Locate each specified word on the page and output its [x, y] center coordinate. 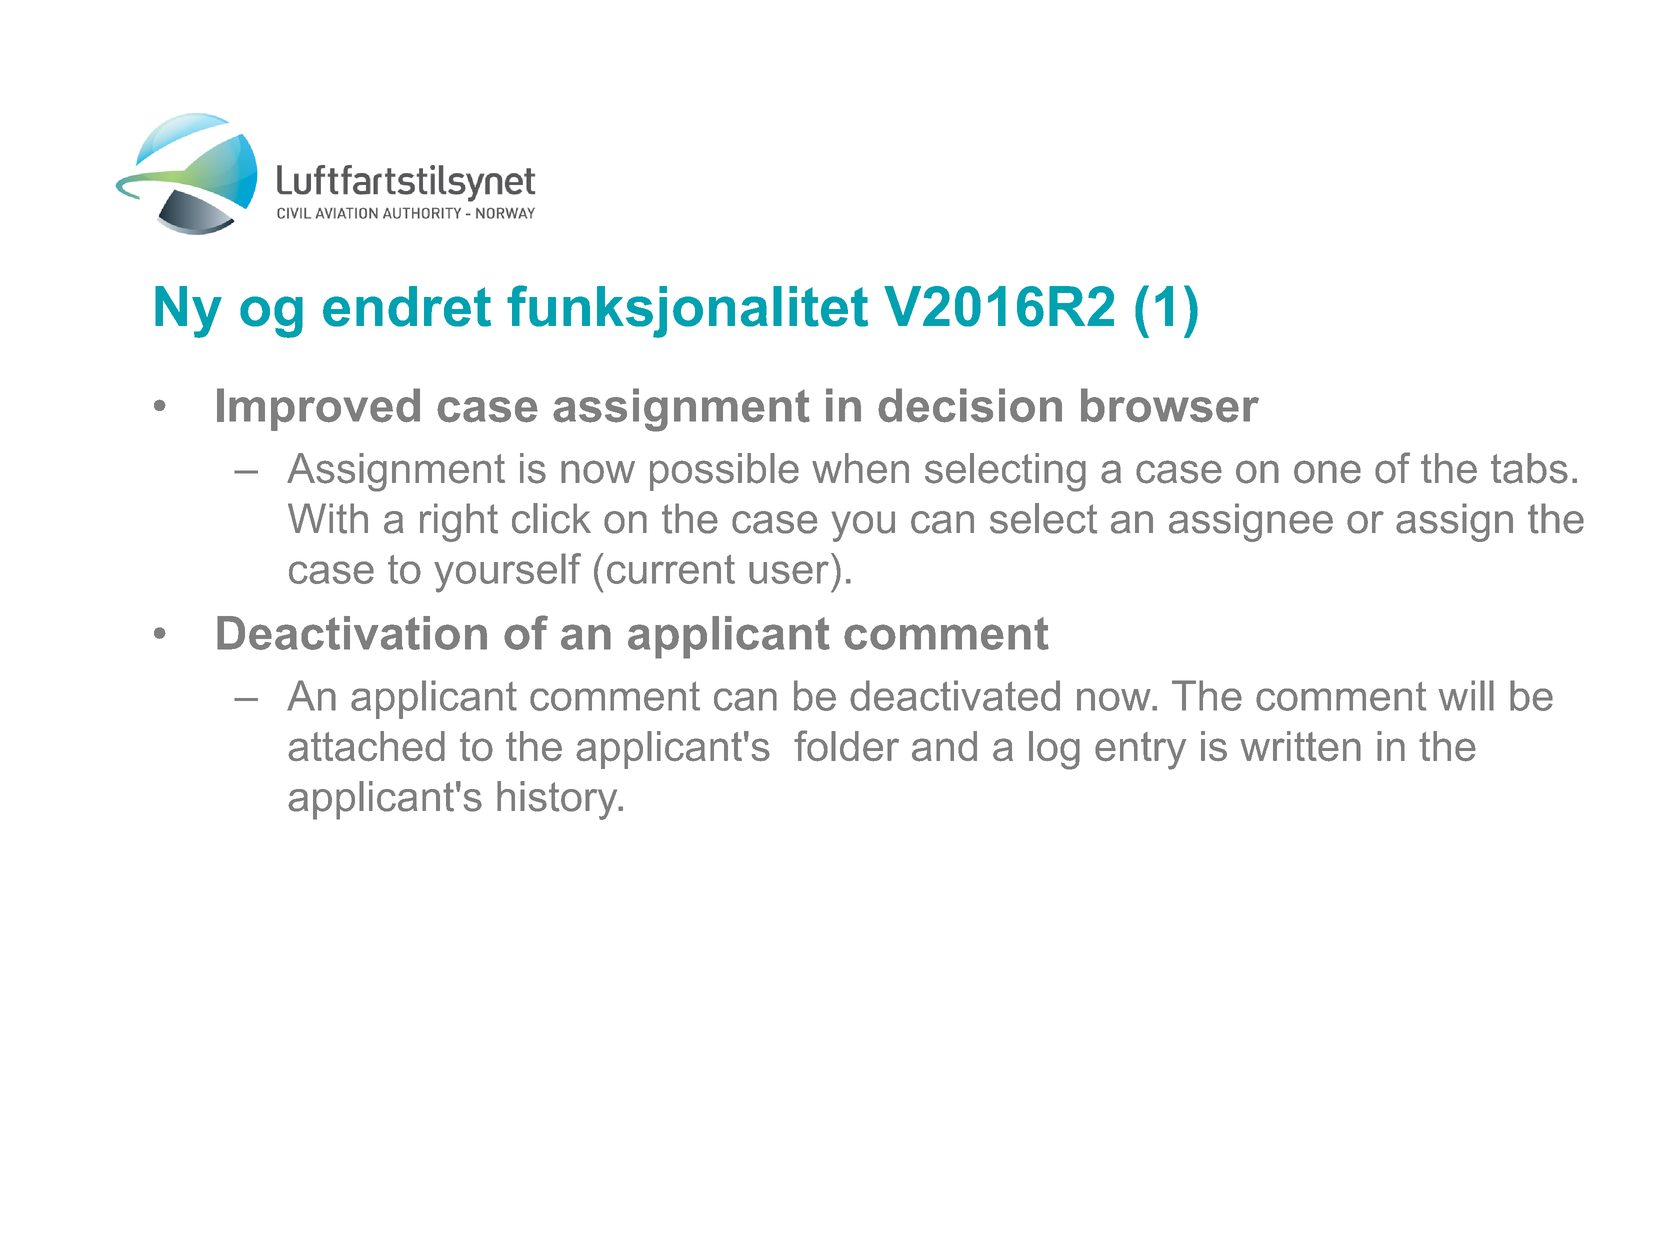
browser [1170, 405]
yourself [507, 573]
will [1466, 695]
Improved [318, 409]
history [558, 800]
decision [970, 405]
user [789, 572]
